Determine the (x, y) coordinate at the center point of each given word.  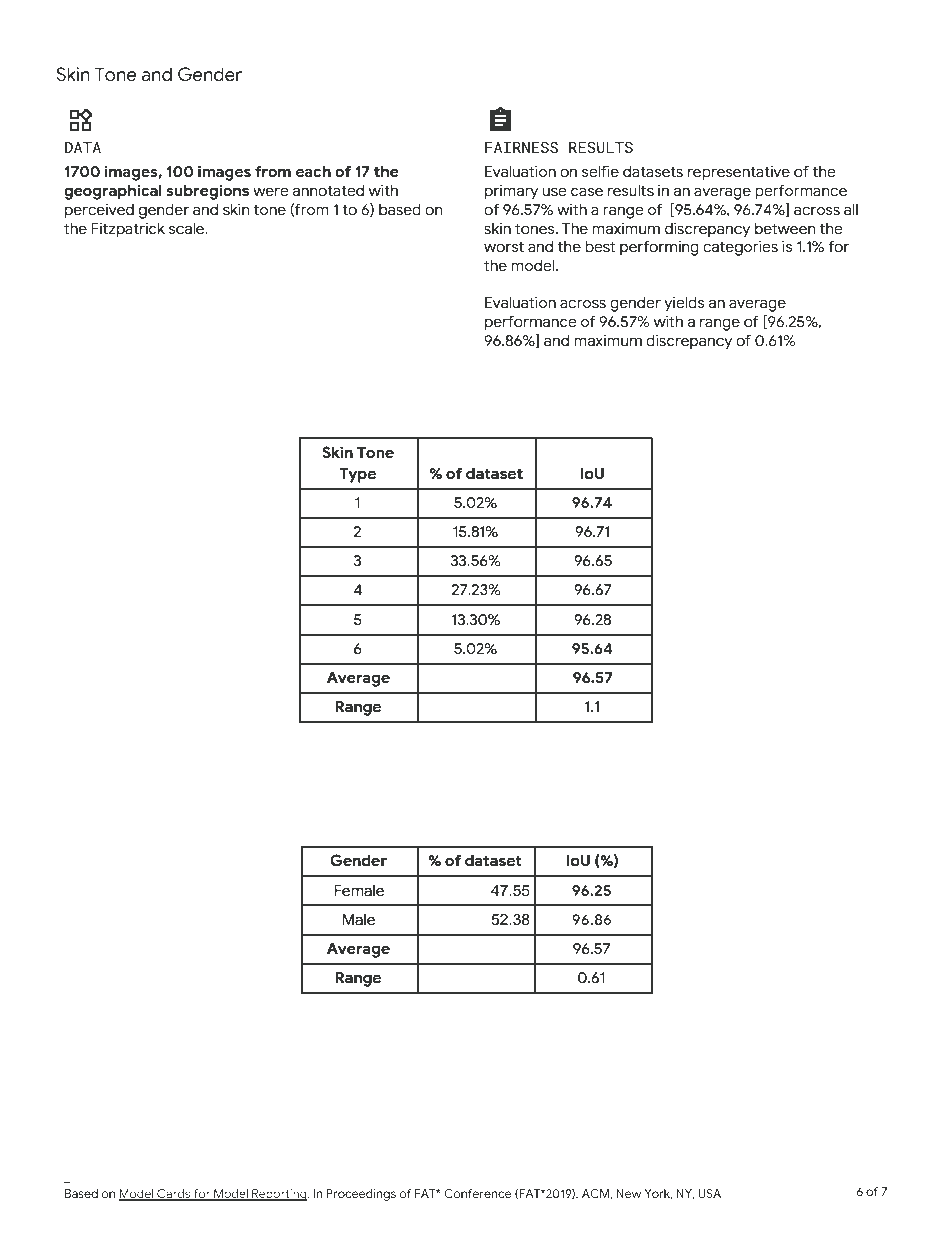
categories (740, 248)
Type (357, 475)
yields (684, 304)
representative (739, 173)
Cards (174, 1195)
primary (511, 192)
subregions (207, 192)
